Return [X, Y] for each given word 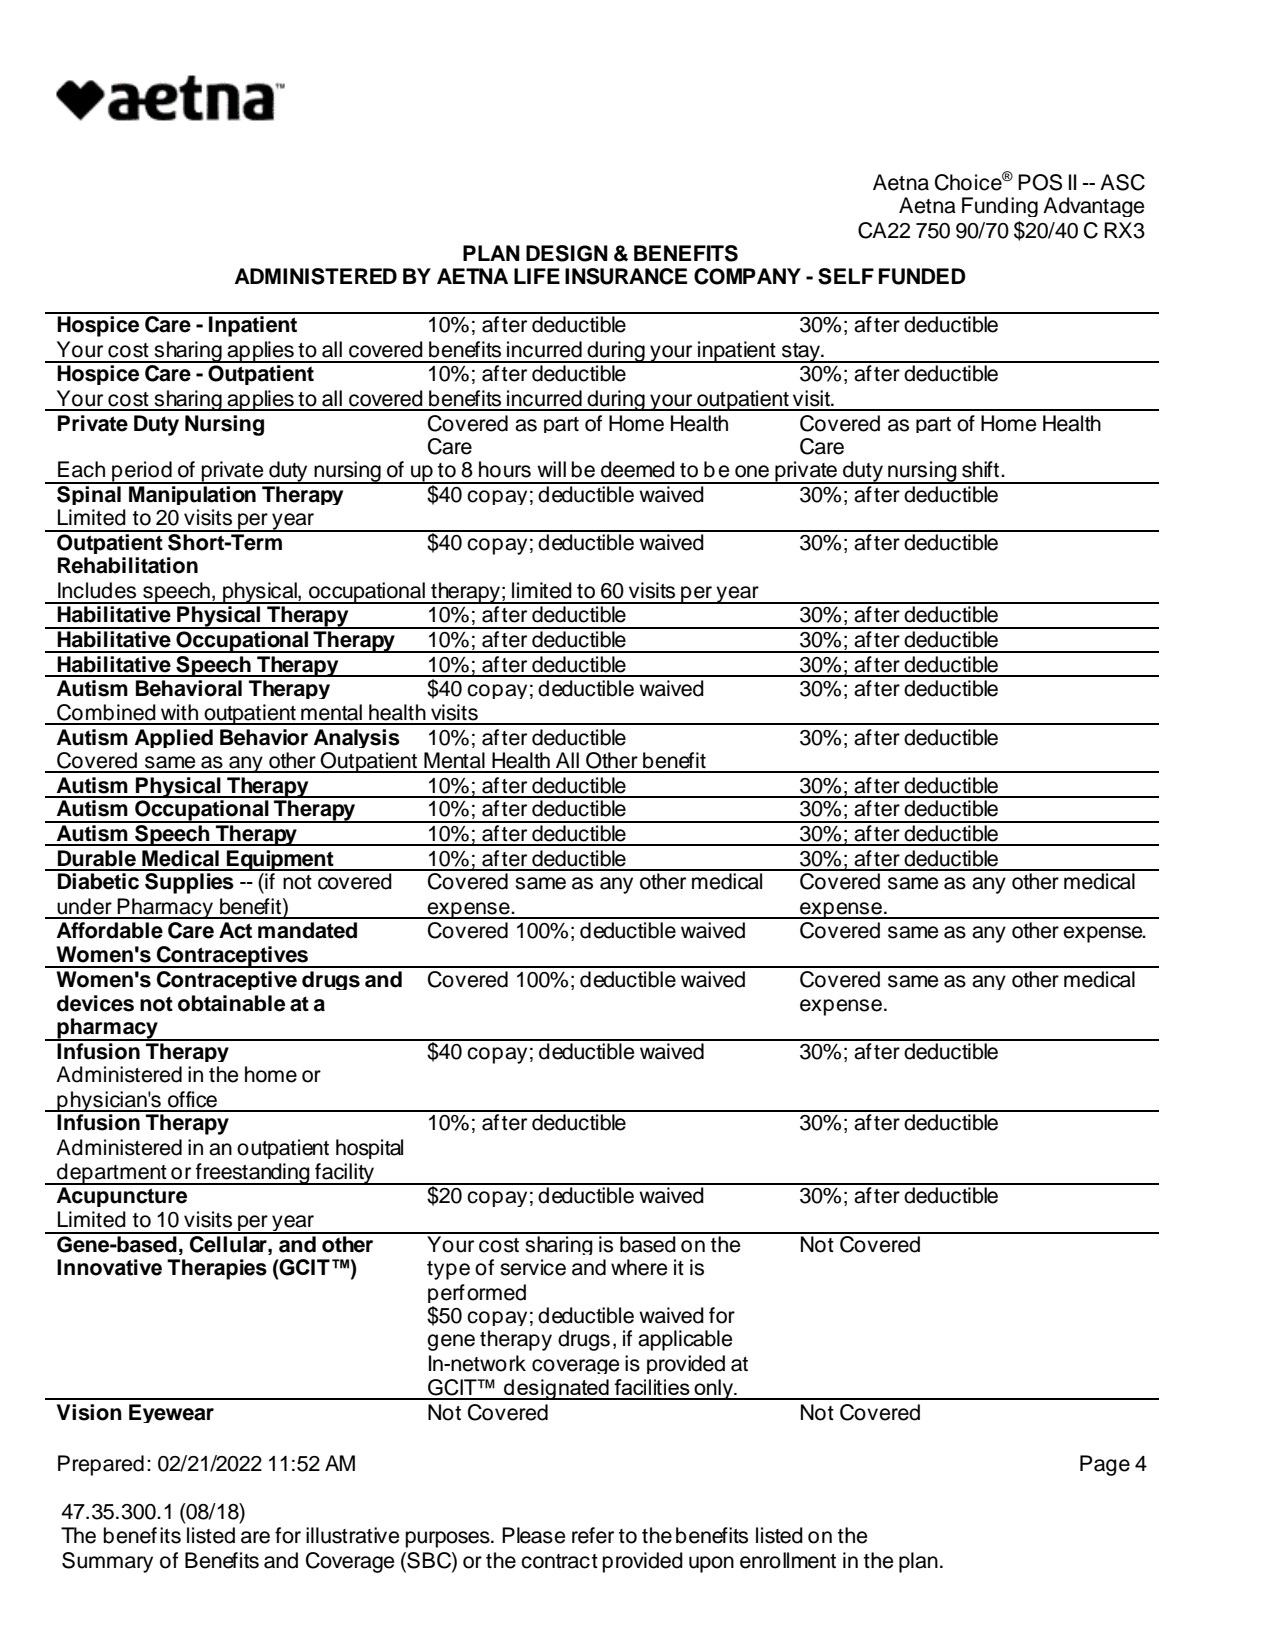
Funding [1000, 207]
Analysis [357, 738]
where [639, 1267]
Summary [107, 1562]
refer [593, 1535]
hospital [369, 1149]
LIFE [537, 276]
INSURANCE [626, 276]
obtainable [231, 1003]
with [179, 712]
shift [982, 469]
